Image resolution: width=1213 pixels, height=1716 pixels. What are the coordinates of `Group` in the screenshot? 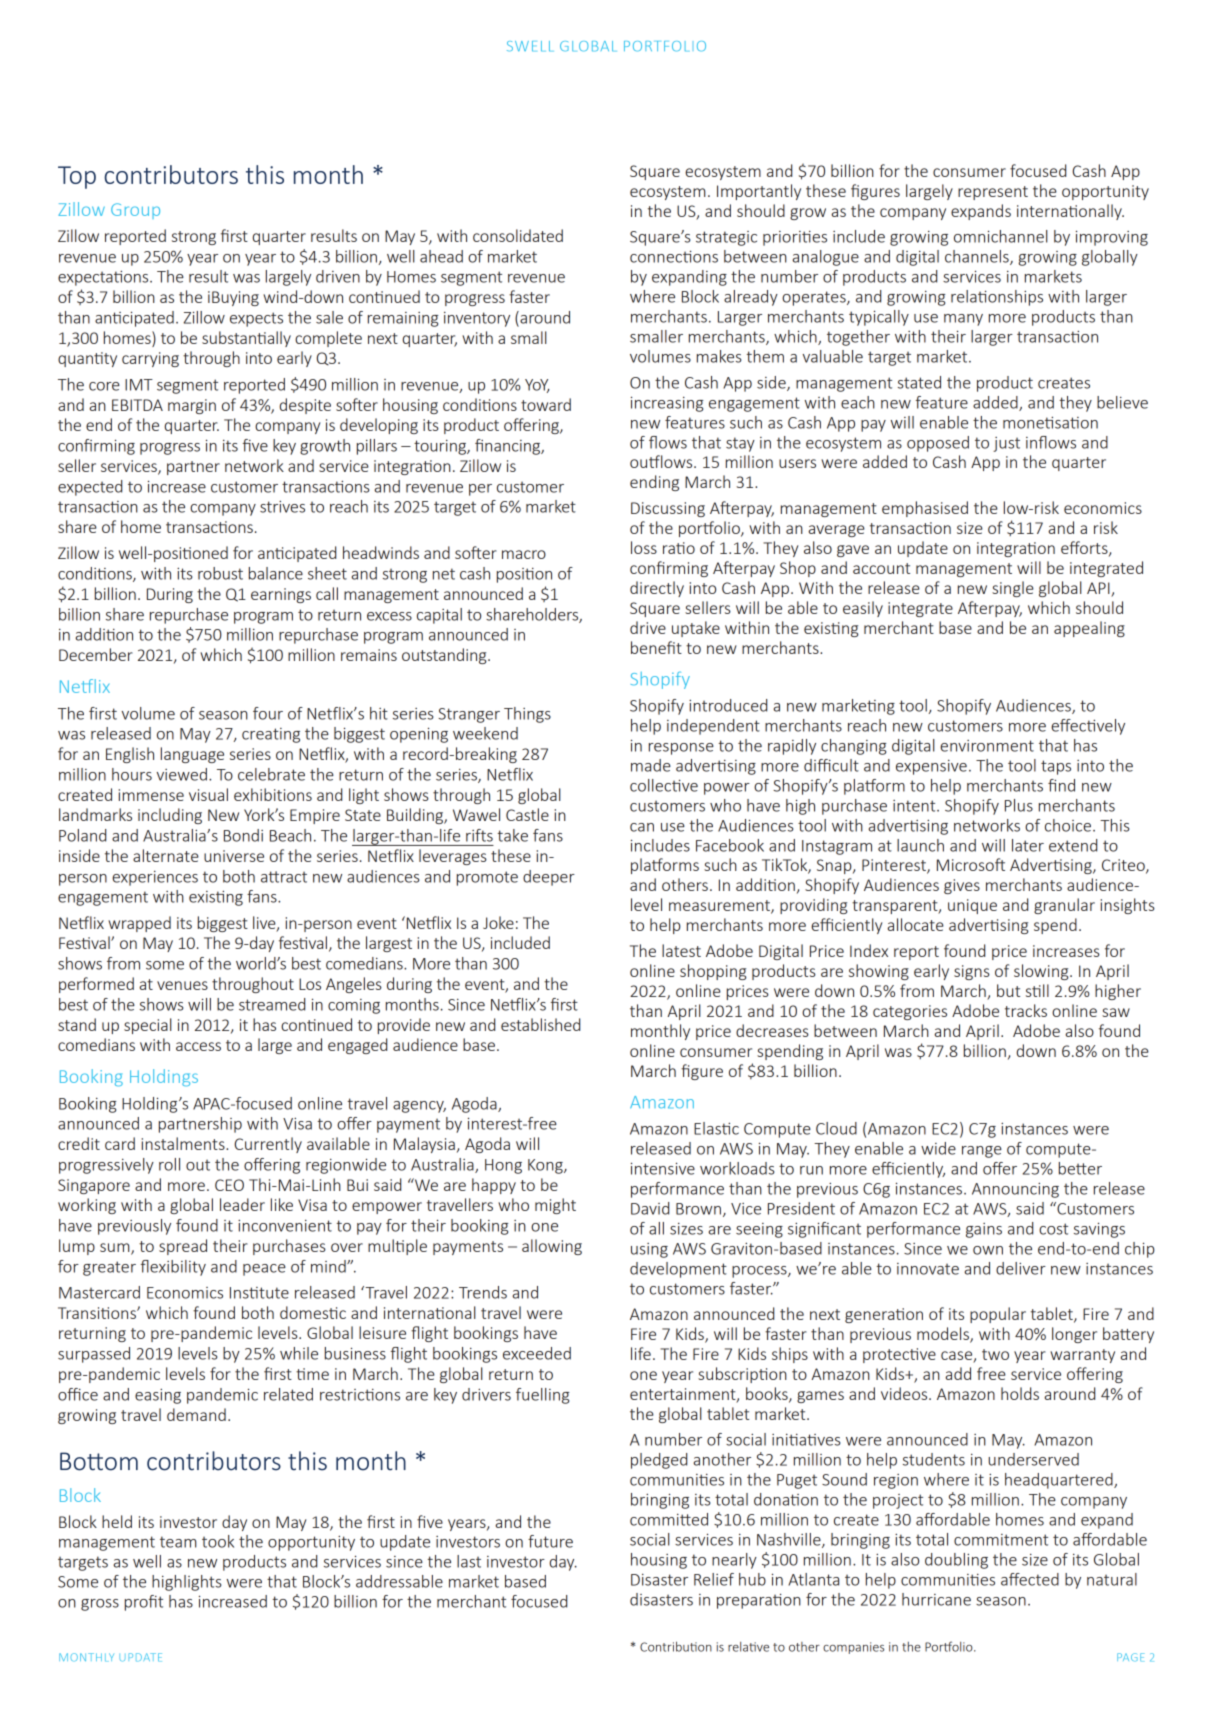 It's located at (135, 211).
